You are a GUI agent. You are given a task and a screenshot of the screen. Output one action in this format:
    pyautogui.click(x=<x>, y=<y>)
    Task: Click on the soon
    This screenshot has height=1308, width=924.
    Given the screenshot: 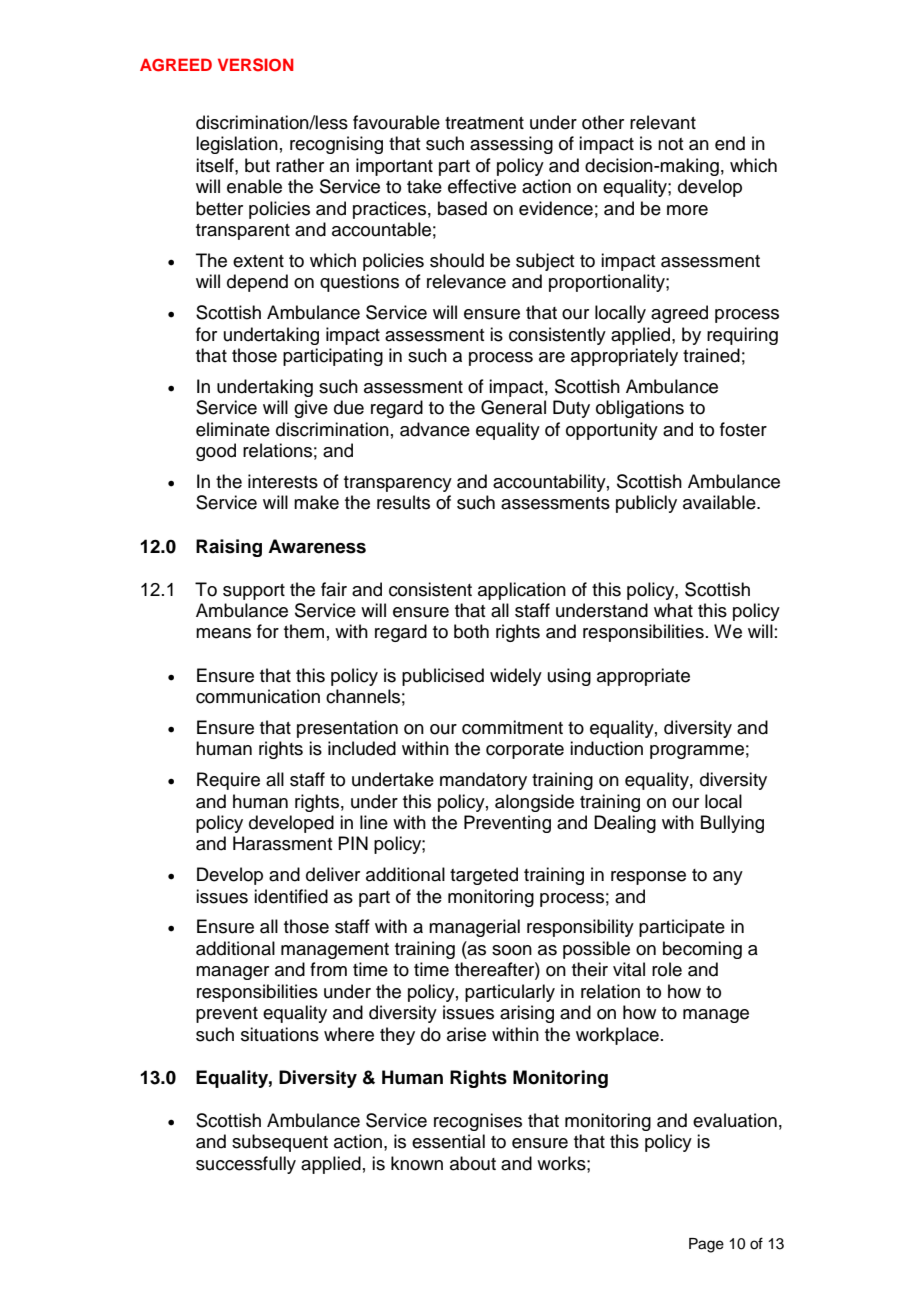 What is the action you would take?
    pyautogui.click(x=512, y=950)
